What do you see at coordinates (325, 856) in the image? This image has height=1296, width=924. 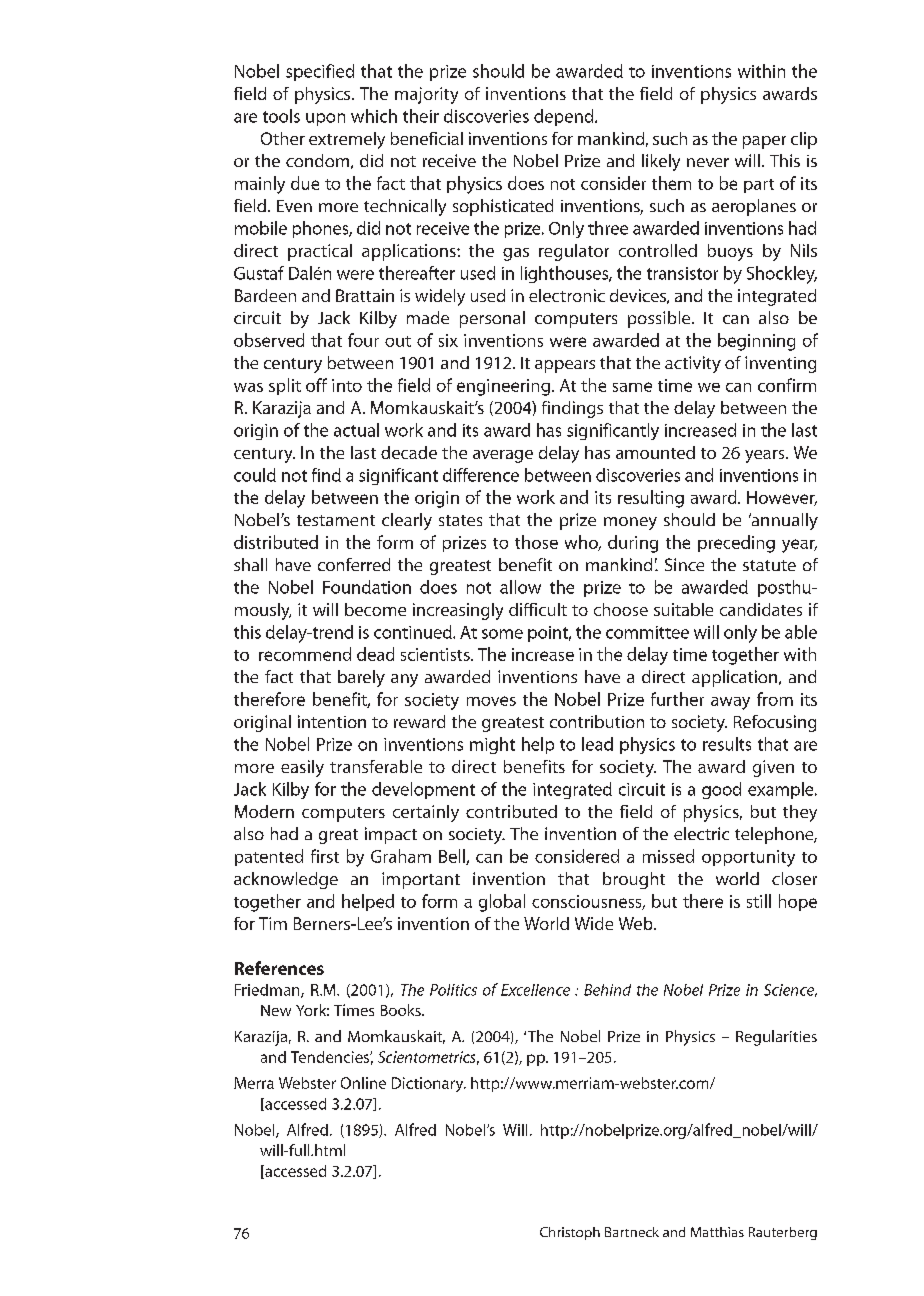 I see `first` at bounding box center [325, 856].
